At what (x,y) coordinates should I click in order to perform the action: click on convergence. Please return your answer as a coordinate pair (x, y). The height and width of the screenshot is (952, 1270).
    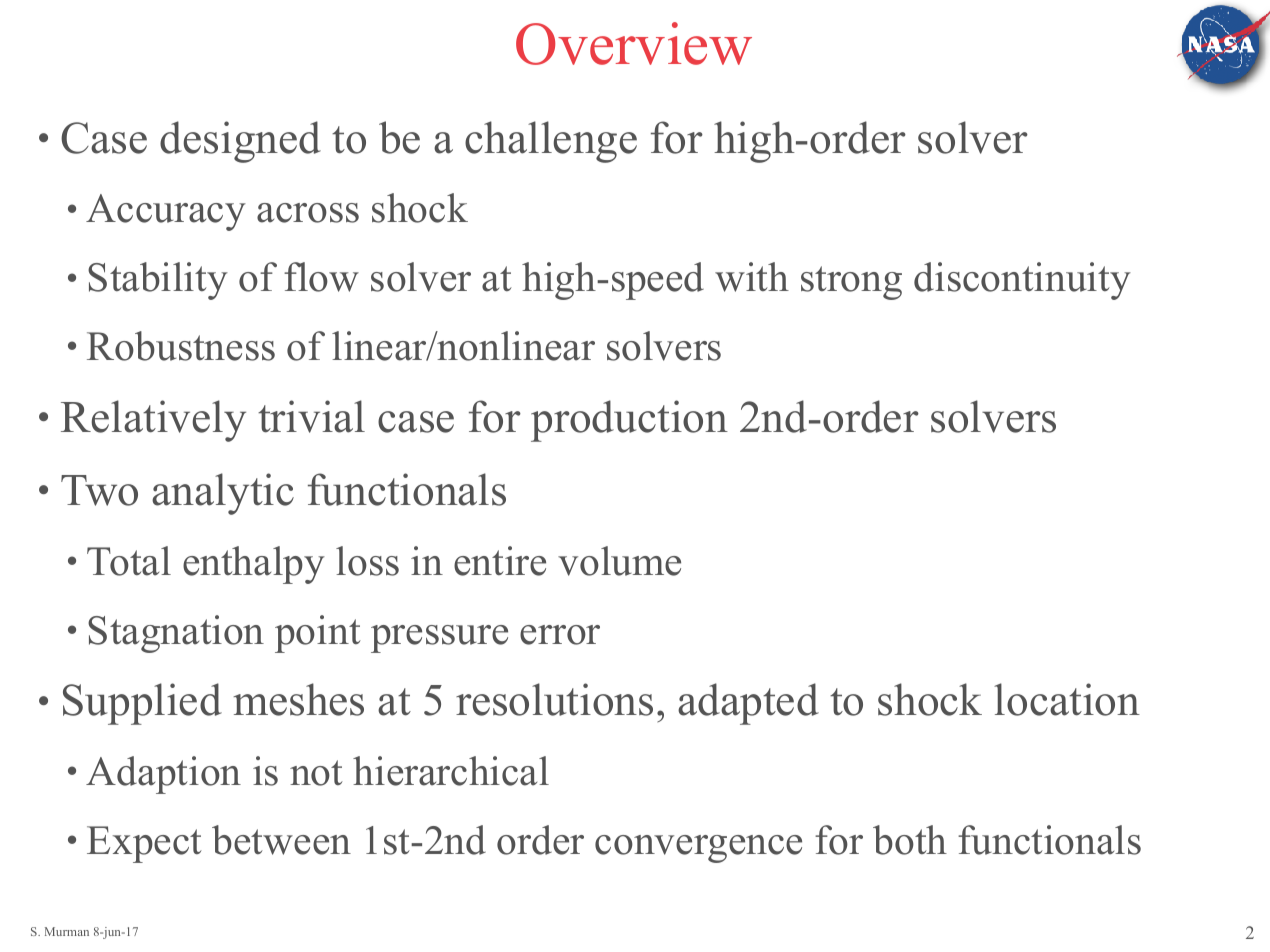
    Looking at the image, I should click on (698, 849).
